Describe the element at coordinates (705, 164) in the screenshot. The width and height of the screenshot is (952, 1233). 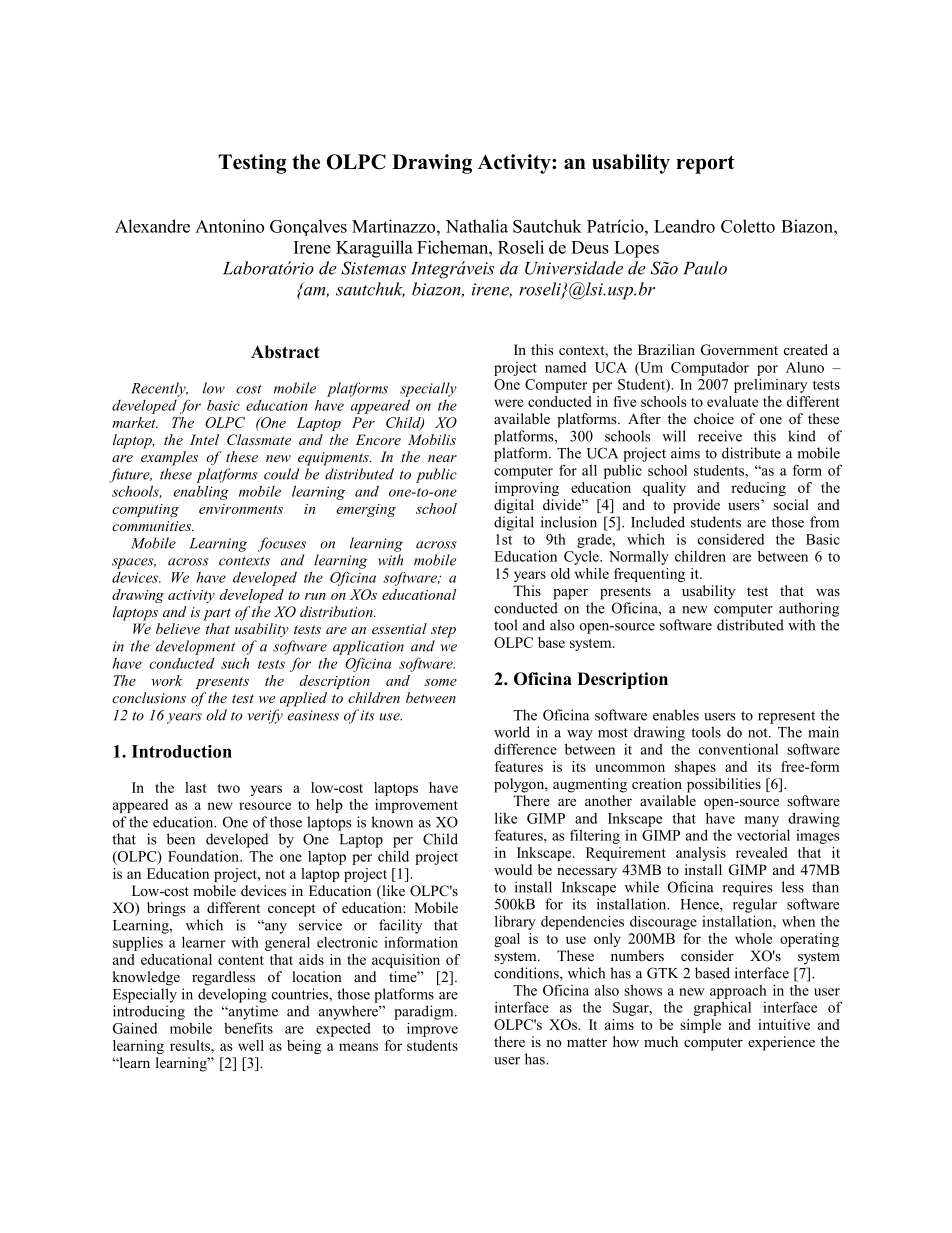
I see `report` at that location.
